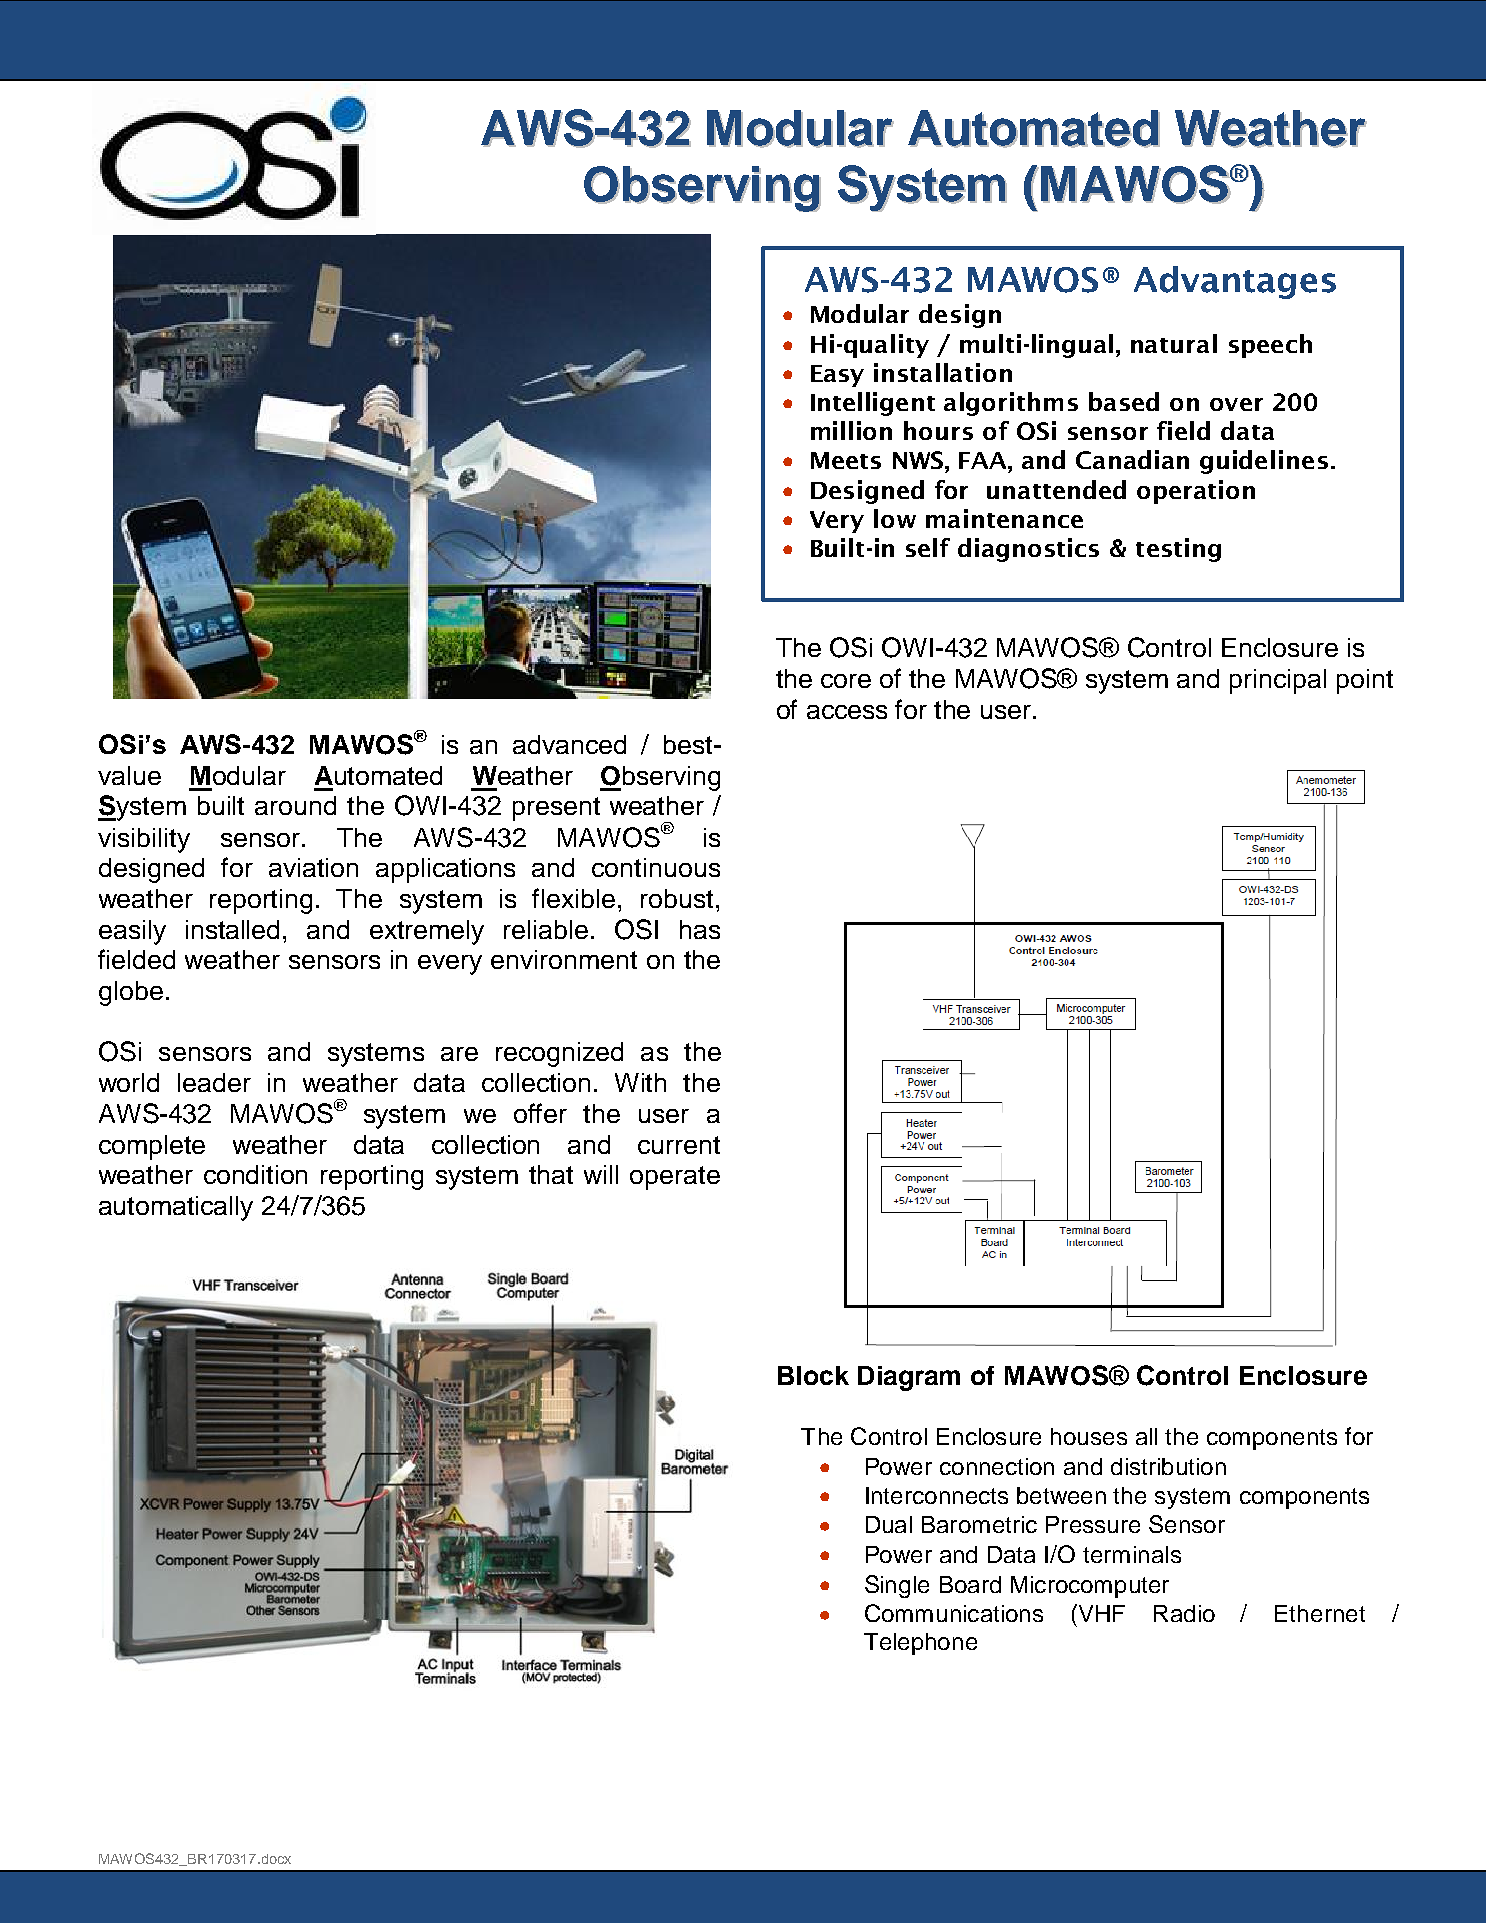 This screenshot has width=1486, height=1923. What do you see at coordinates (700, 929) in the screenshot?
I see `has` at bounding box center [700, 929].
